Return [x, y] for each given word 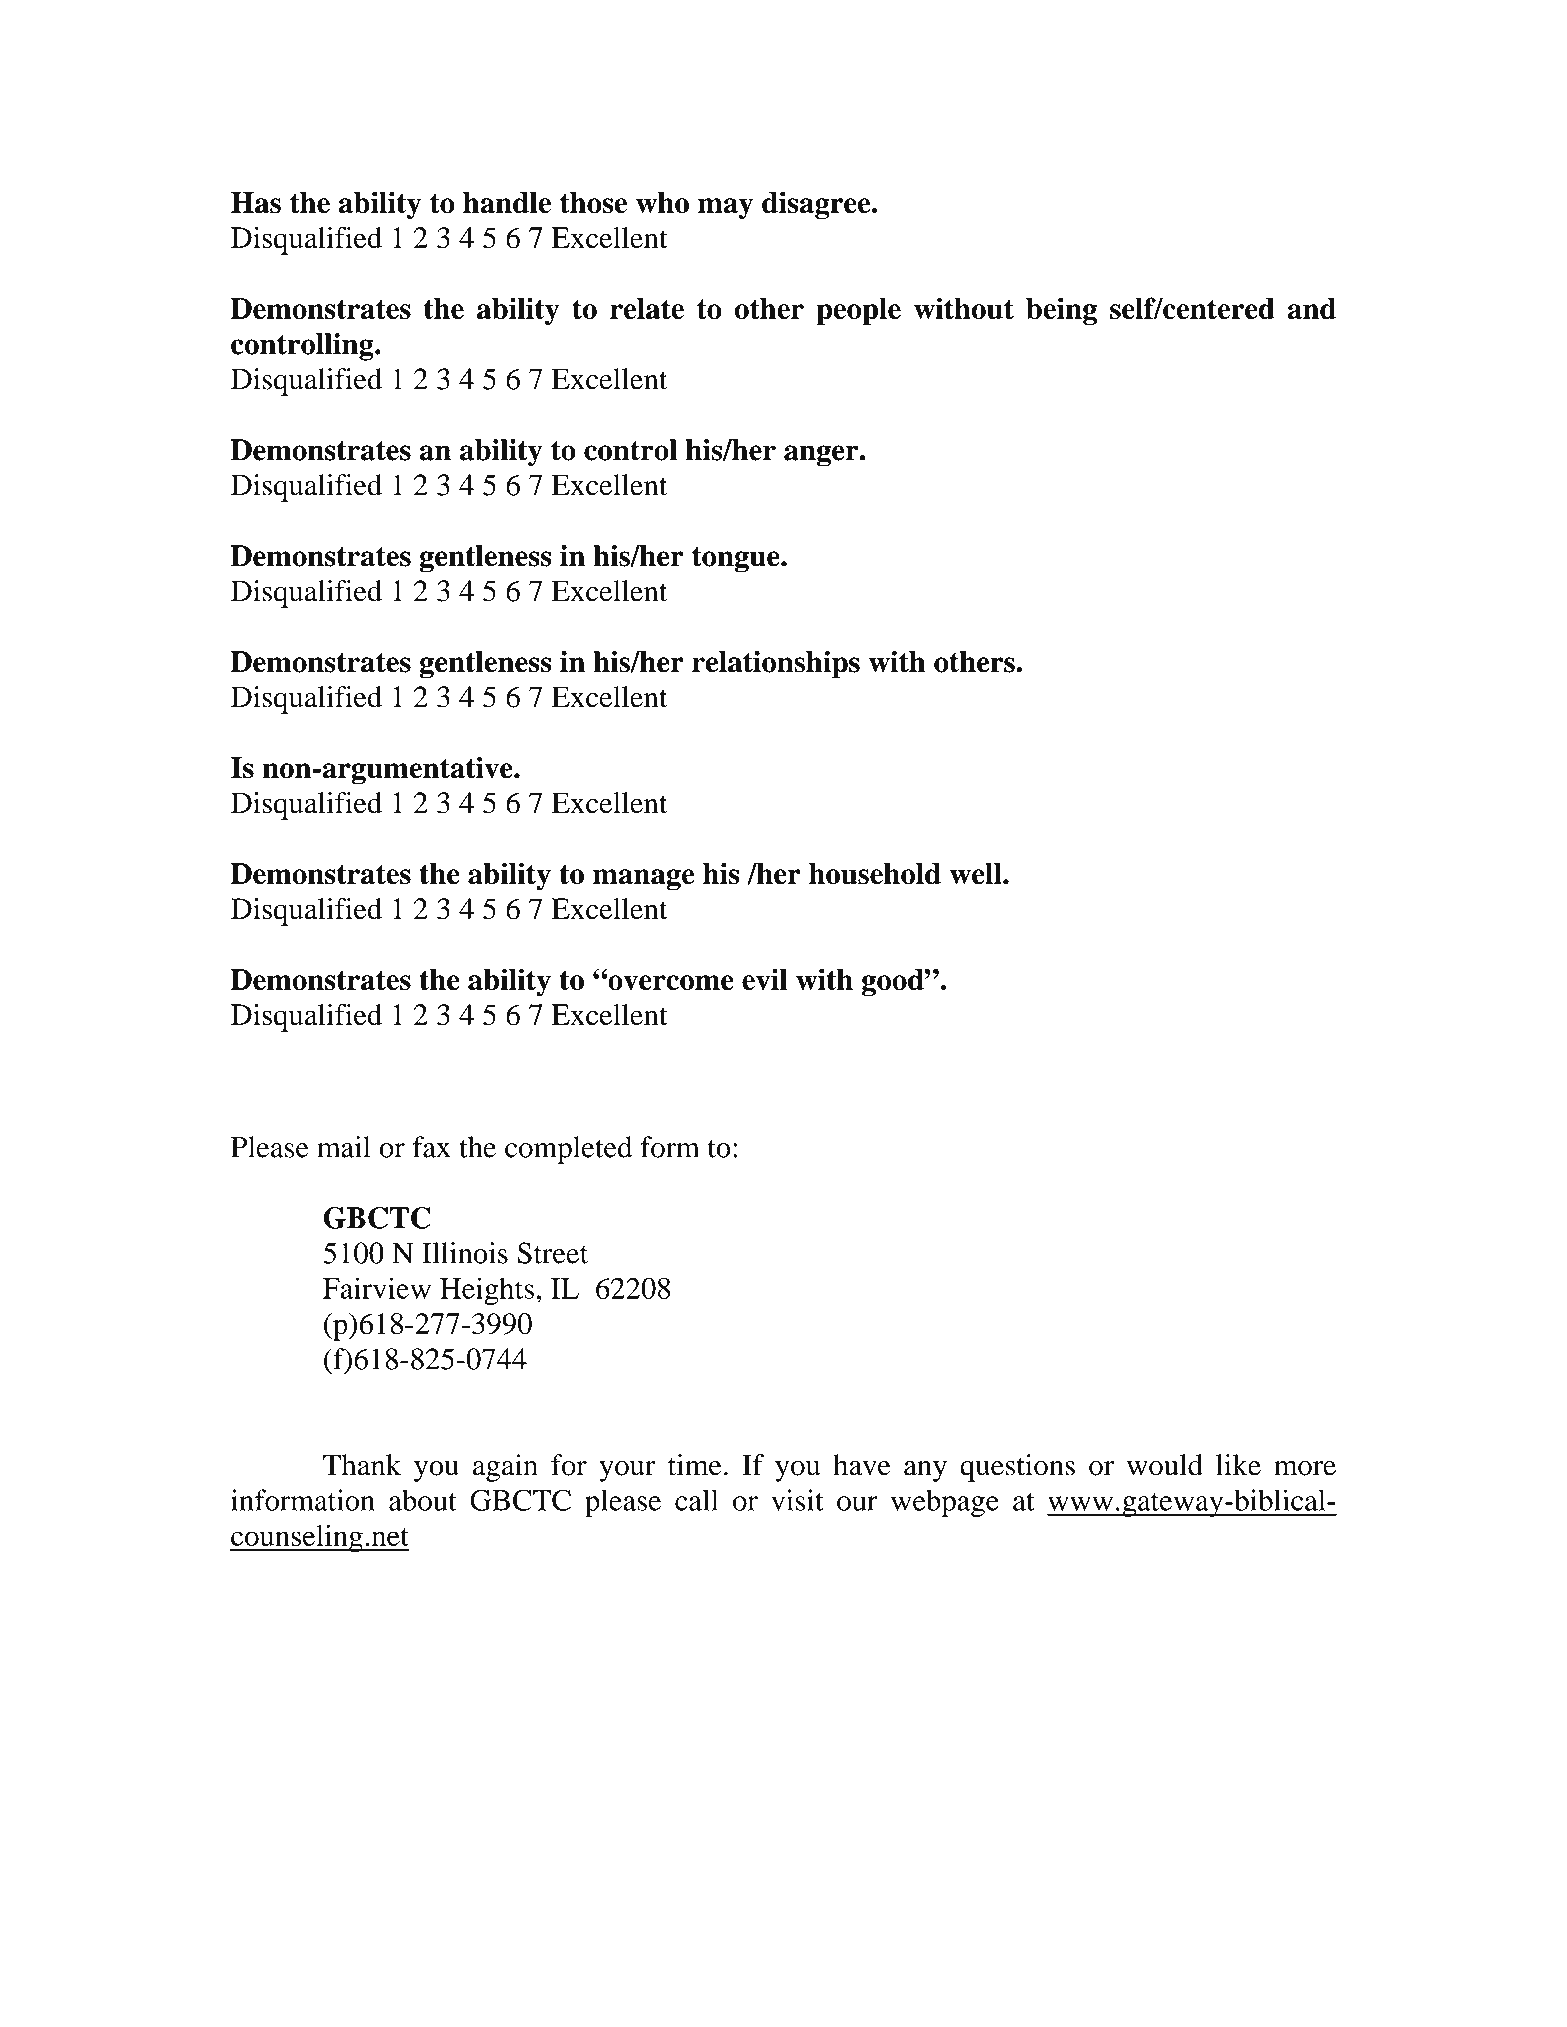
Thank [362, 1465]
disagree [817, 205]
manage [643, 880]
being [1061, 311]
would [1165, 1465]
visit [797, 1500]
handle [507, 203]
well [977, 874]
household [875, 874]
